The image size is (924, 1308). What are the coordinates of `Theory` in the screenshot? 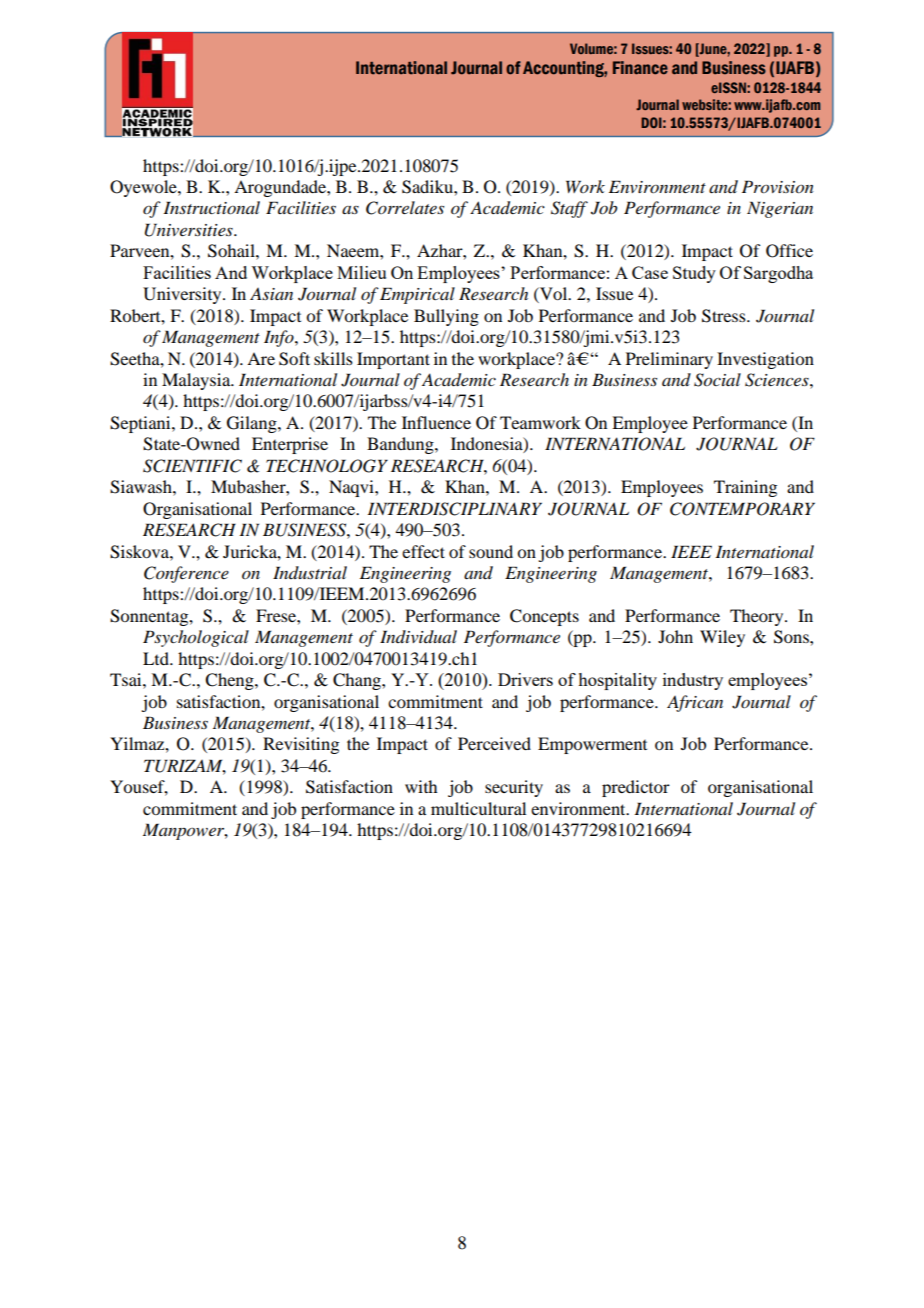 It's located at (758, 617).
